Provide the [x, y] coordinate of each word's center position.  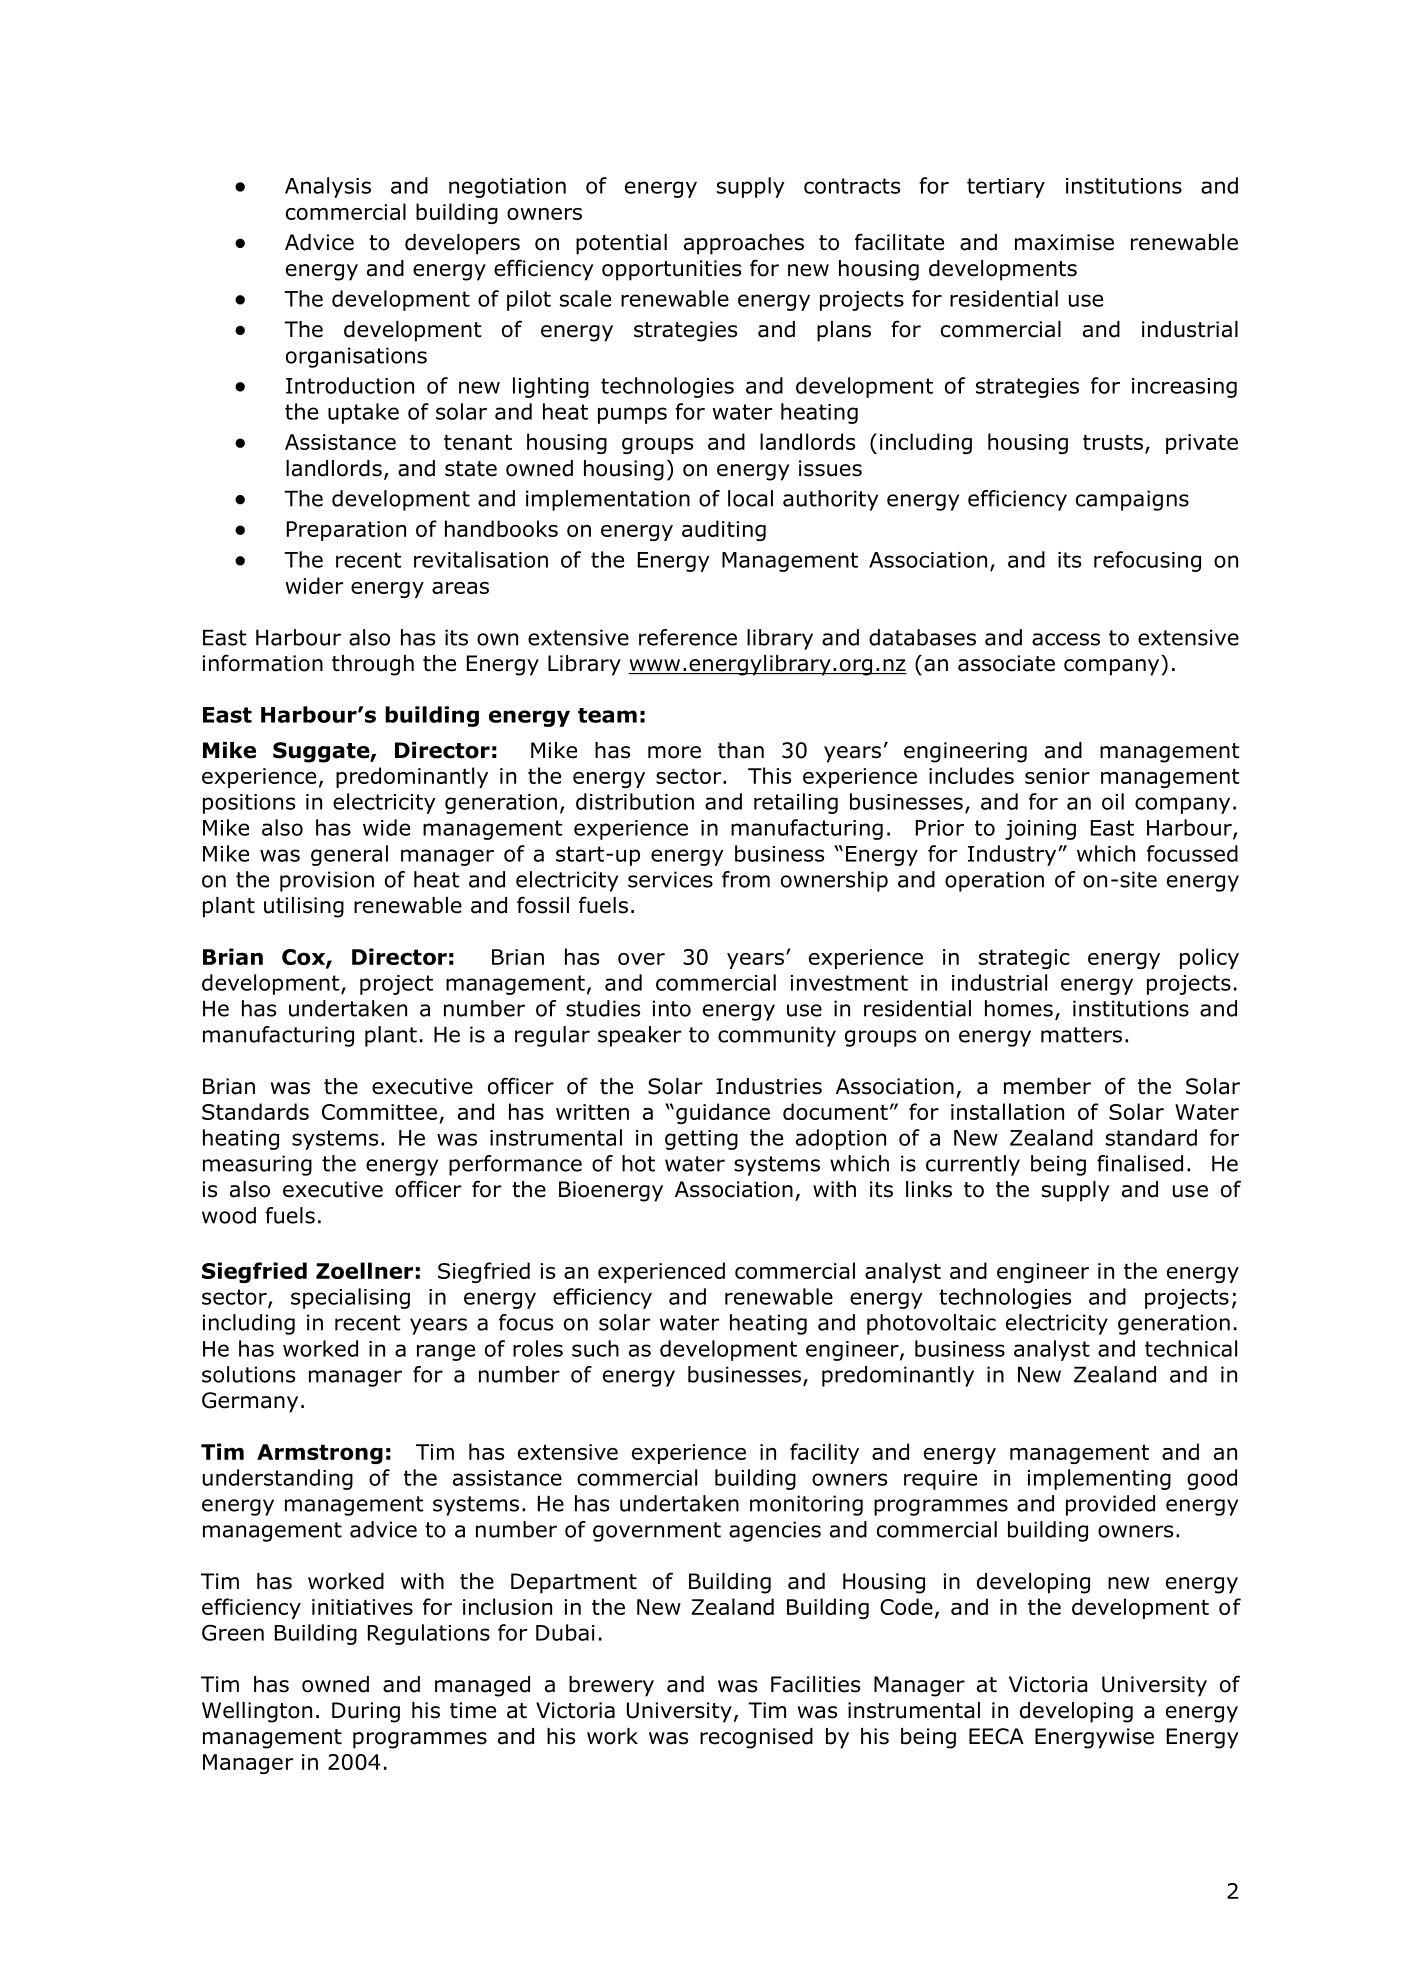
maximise [1064, 242]
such [595, 1348]
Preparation [346, 531]
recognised [756, 1738]
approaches [744, 244]
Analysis [328, 187]
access [1066, 639]
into [672, 1008]
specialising [350, 1298]
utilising [304, 907]
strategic [1024, 959]
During [366, 1712]
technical [1191, 1348]
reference [688, 637]
